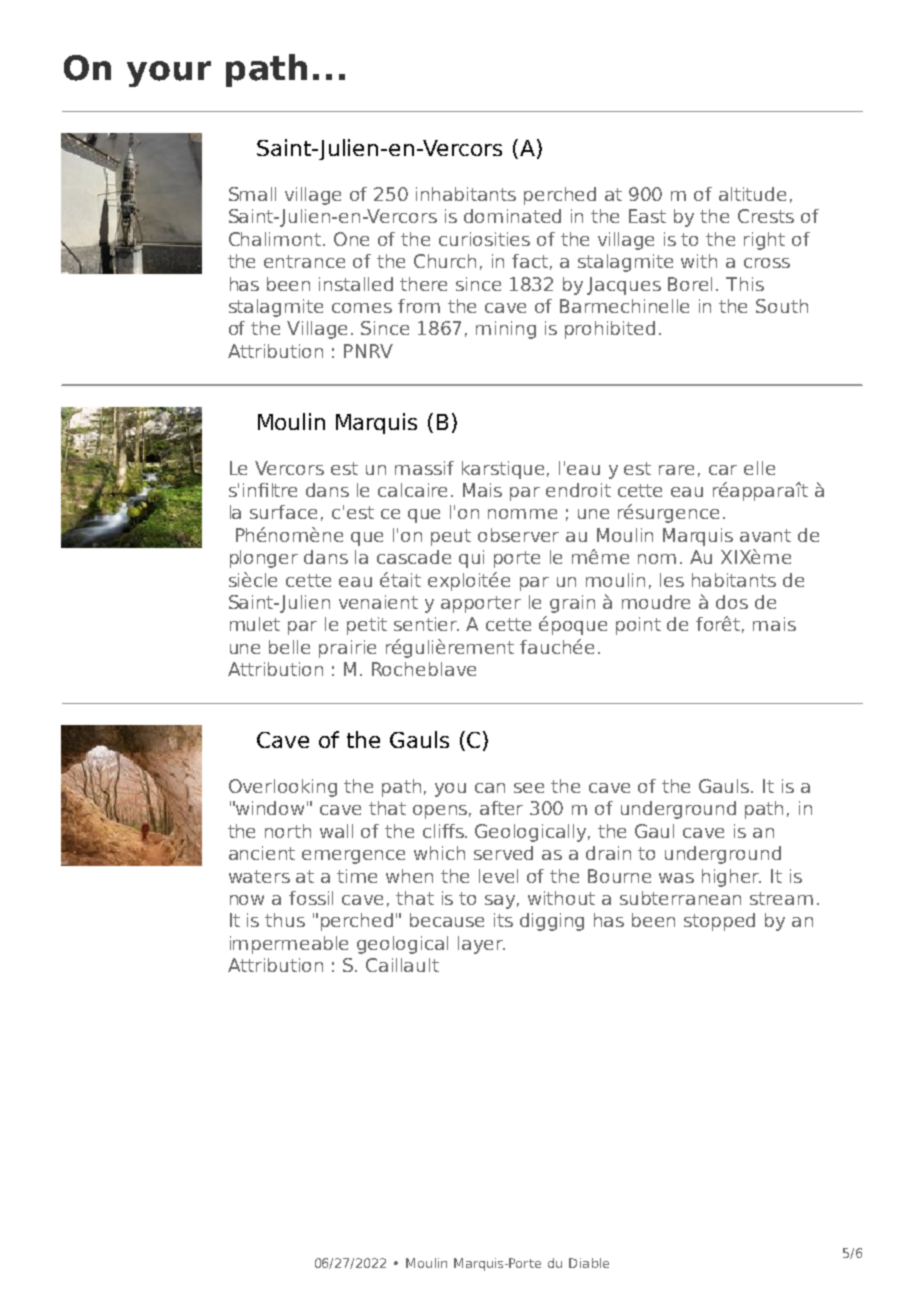  What do you see at coordinates (506, 330) in the screenshot?
I see `mining` at bounding box center [506, 330].
